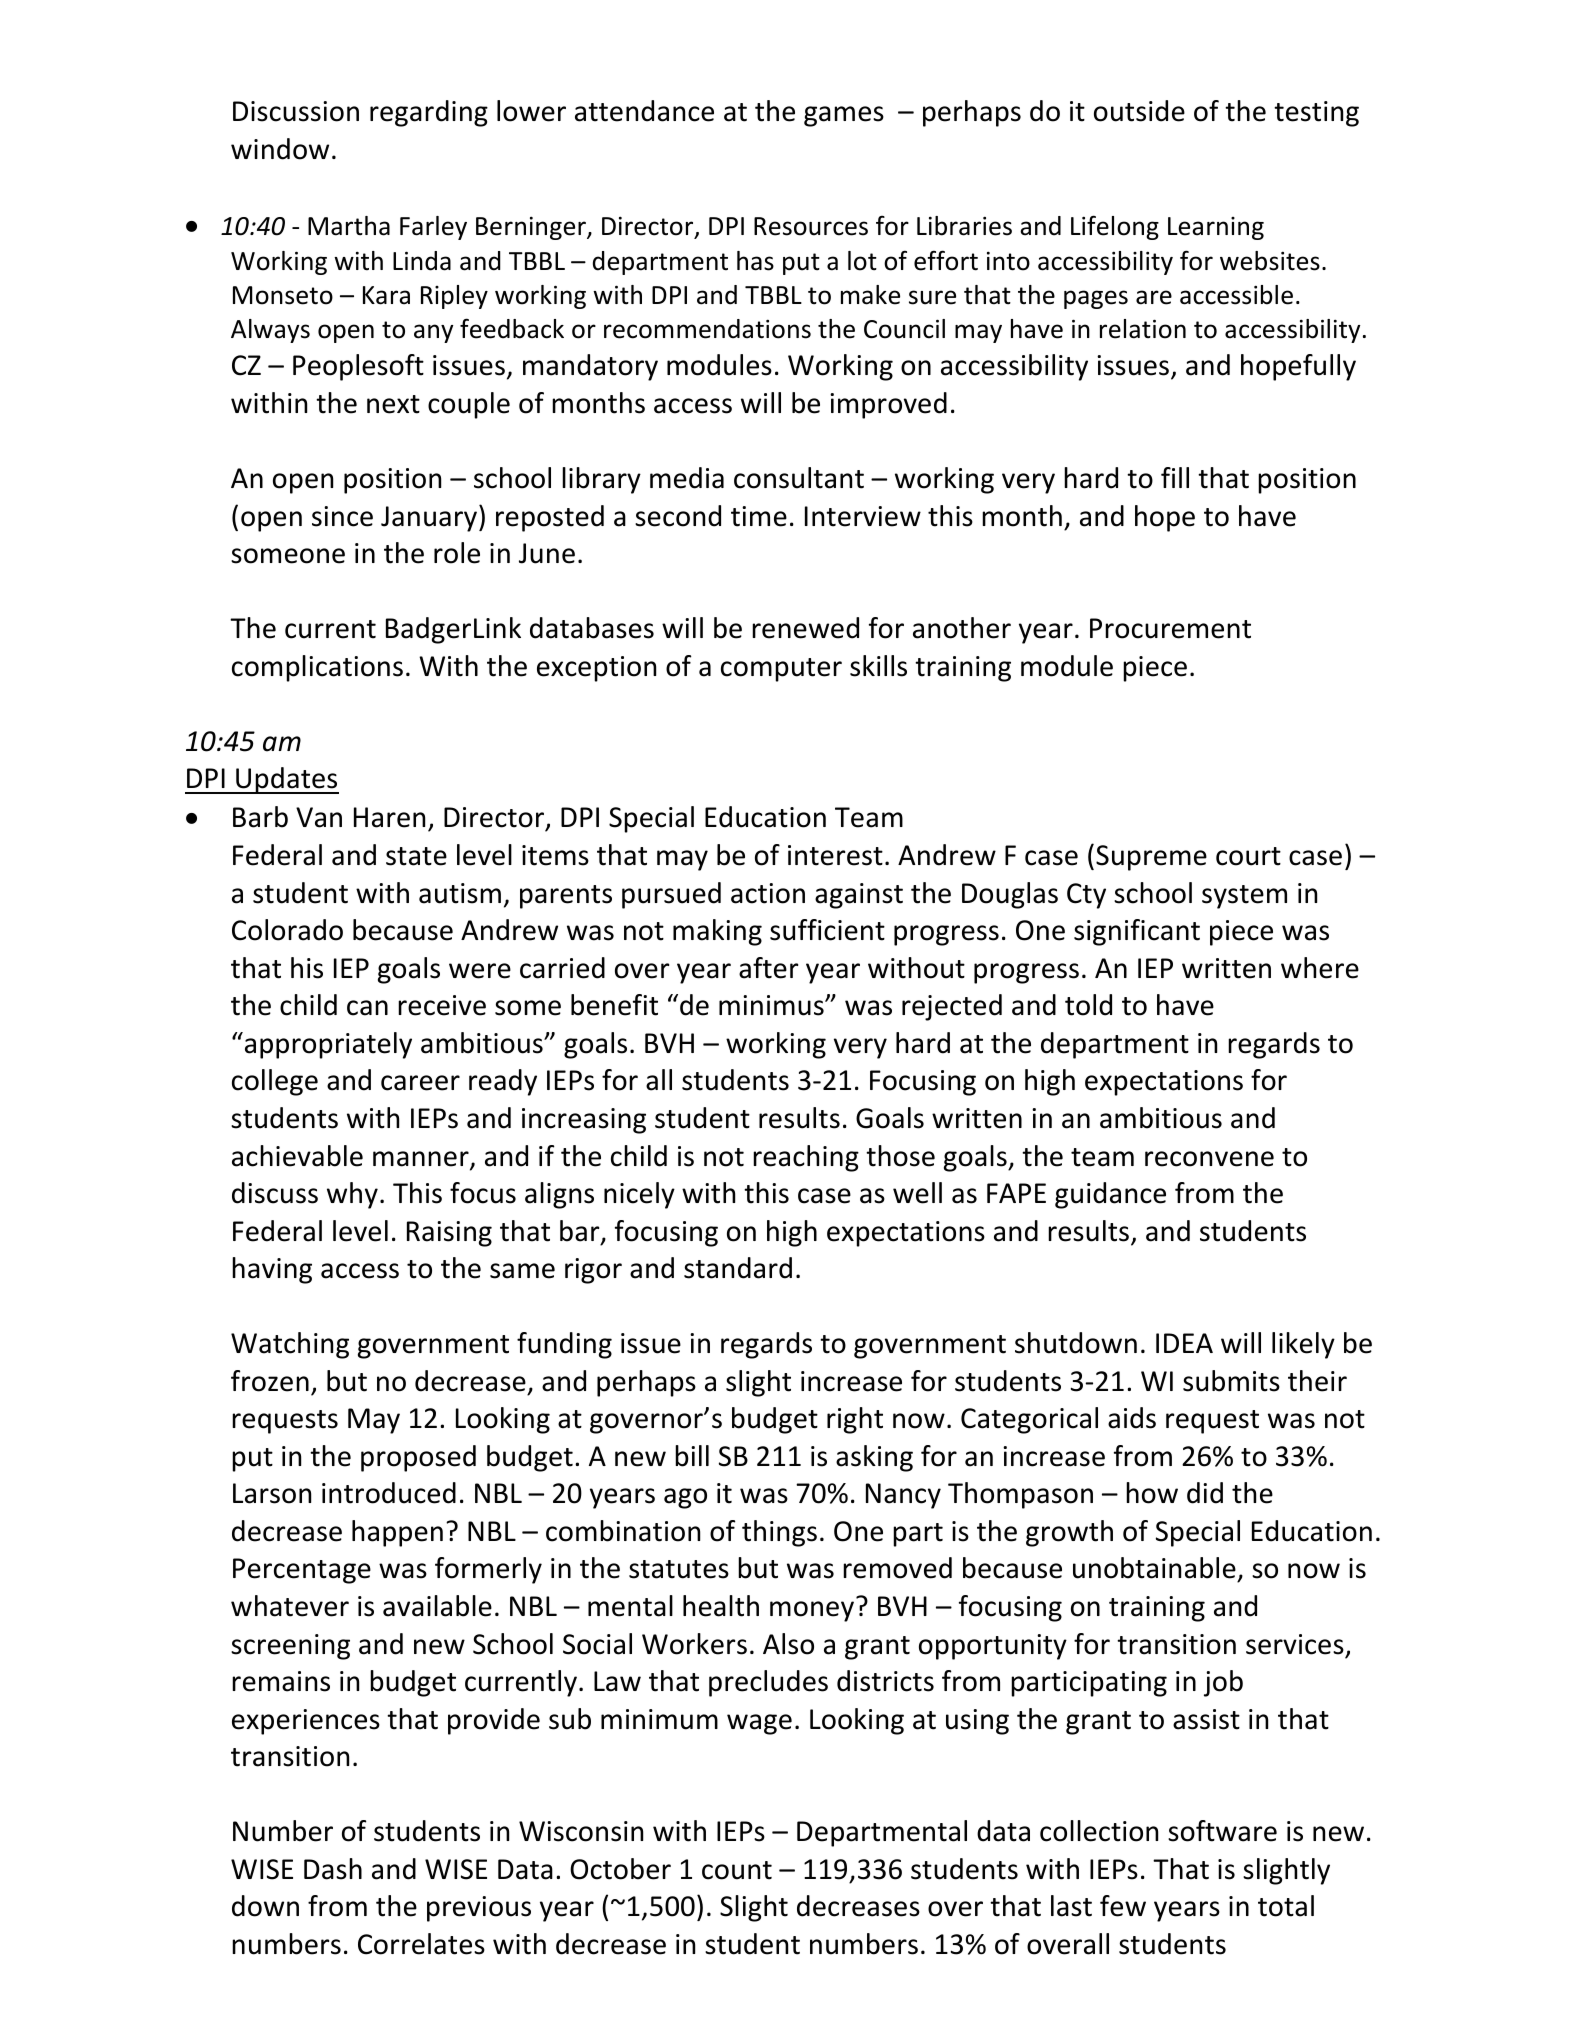  I want to click on Resources, so click(811, 226).
